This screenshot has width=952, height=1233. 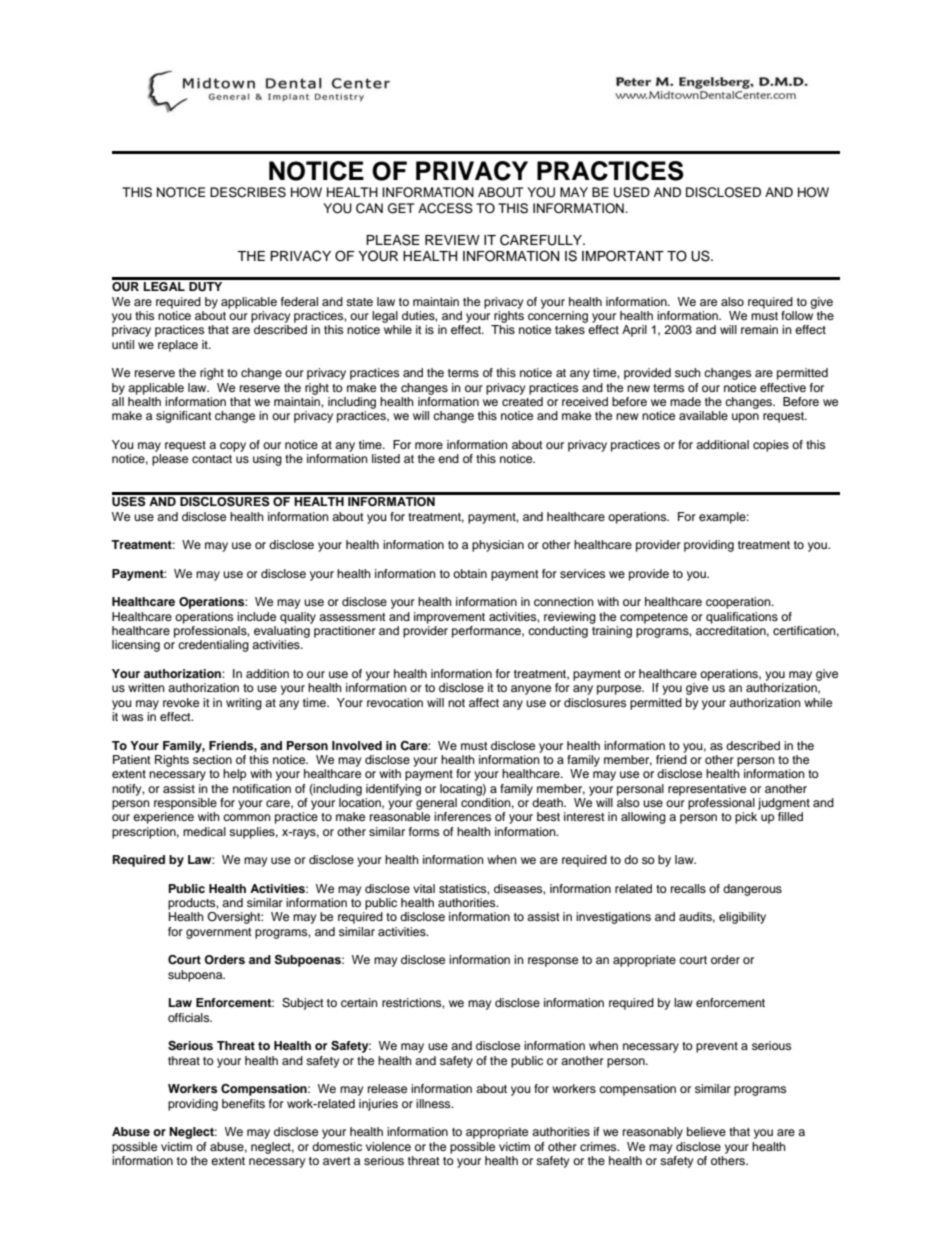 What do you see at coordinates (632, 192) in the screenshot?
I see `USED` at bounding box center [632, 192].
